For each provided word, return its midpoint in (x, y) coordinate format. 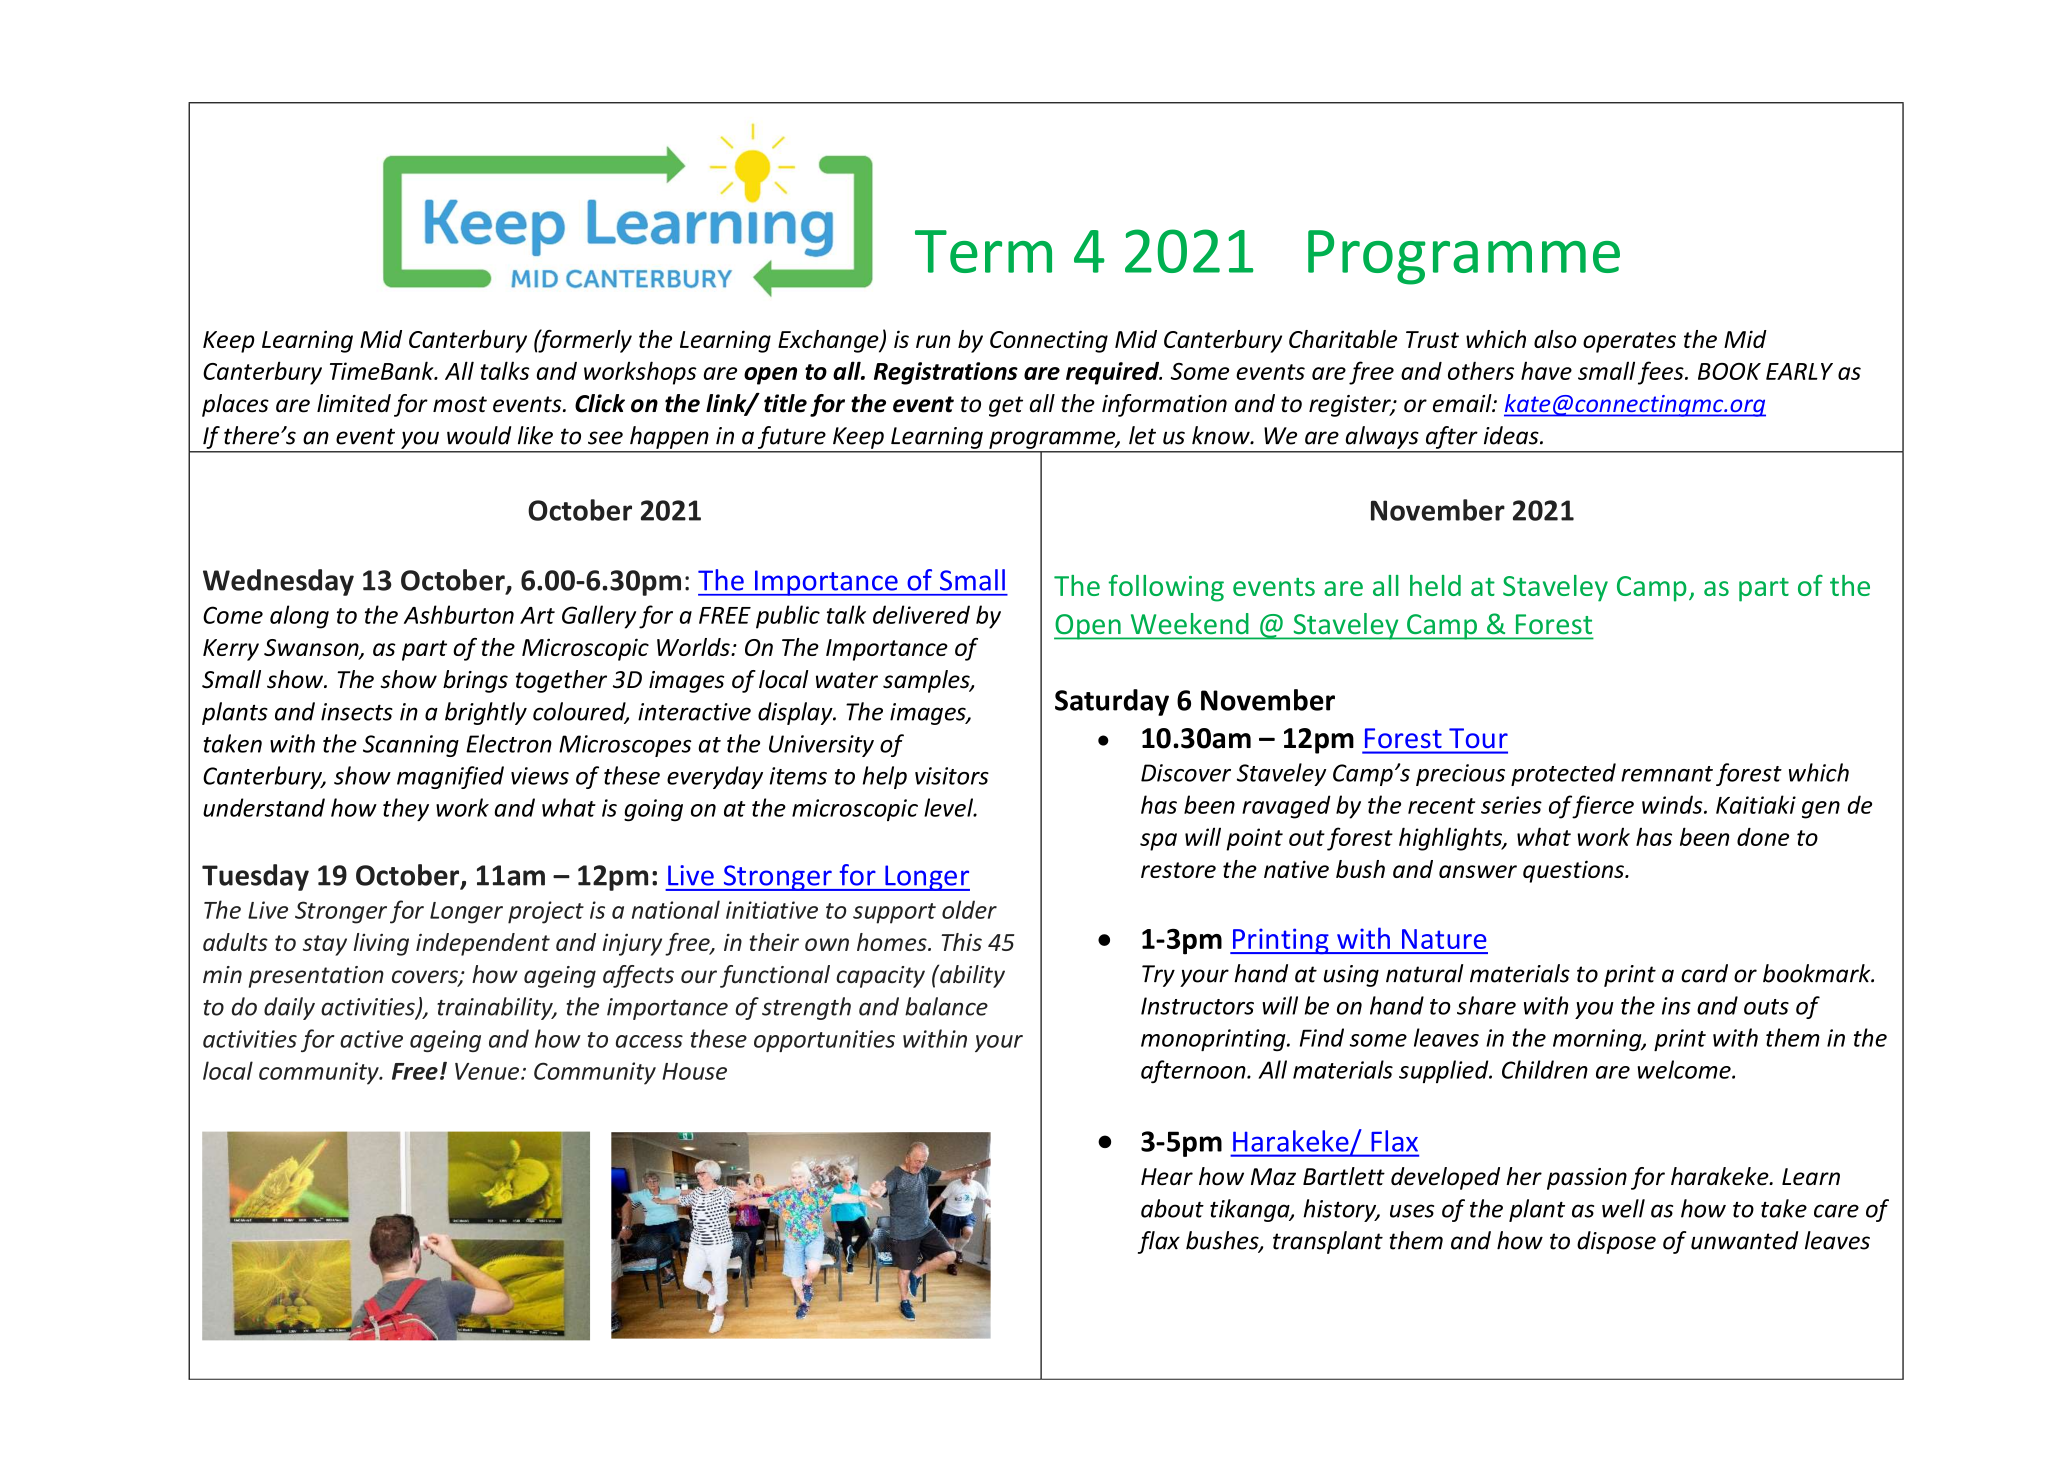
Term (983, 251)
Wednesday (278, 582)
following (1166, 588)
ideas (1512, 435)
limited (354, 403)
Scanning (411, 746)
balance (946, 1006)
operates (1629, 342)
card (1704, 973)
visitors (952, 776)
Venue (488, 1071)
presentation (316, 977)
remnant (1667, 774)
